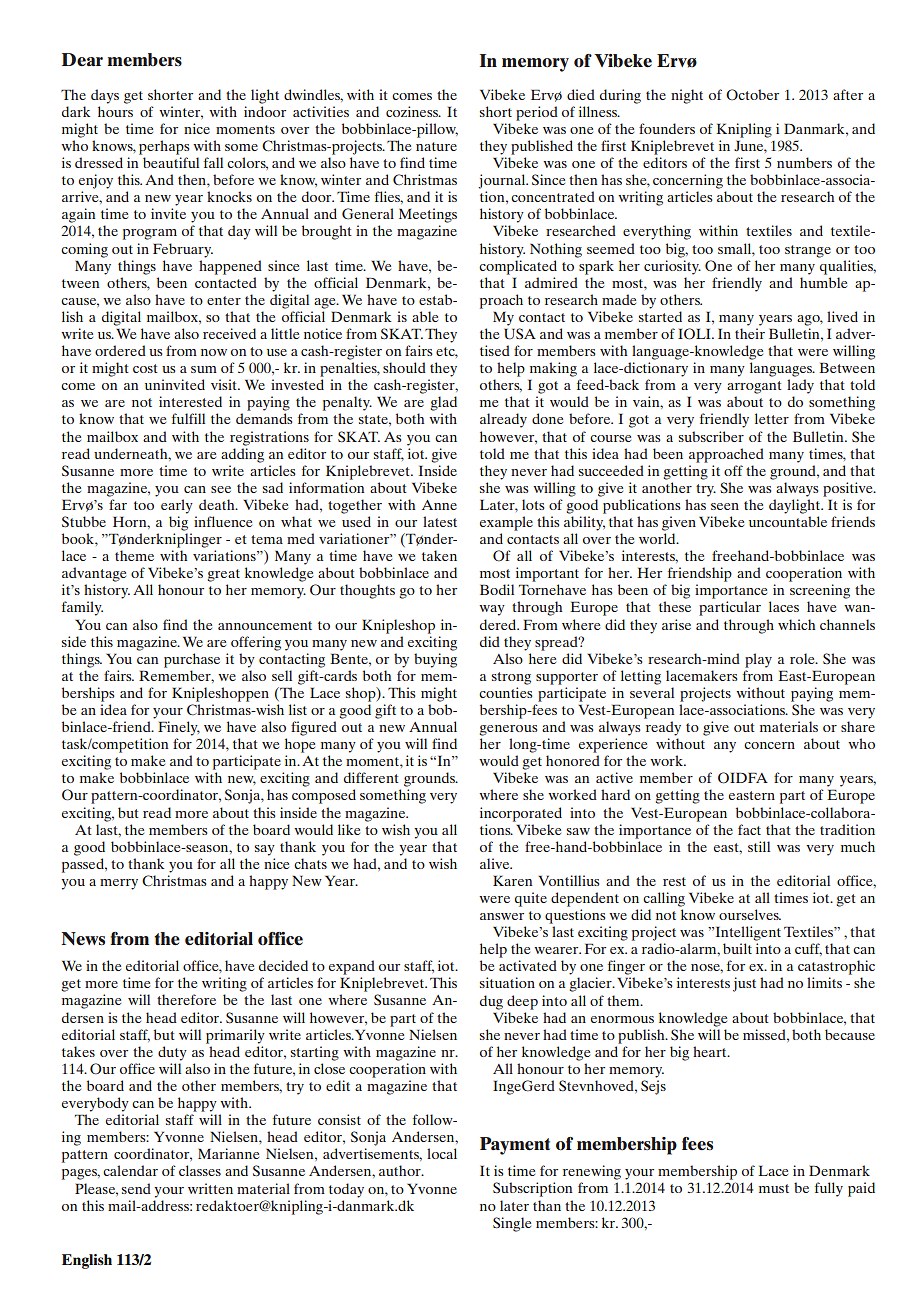  Describe the element at coordinates (772, 418) in the page. I see `letter` at that location.
